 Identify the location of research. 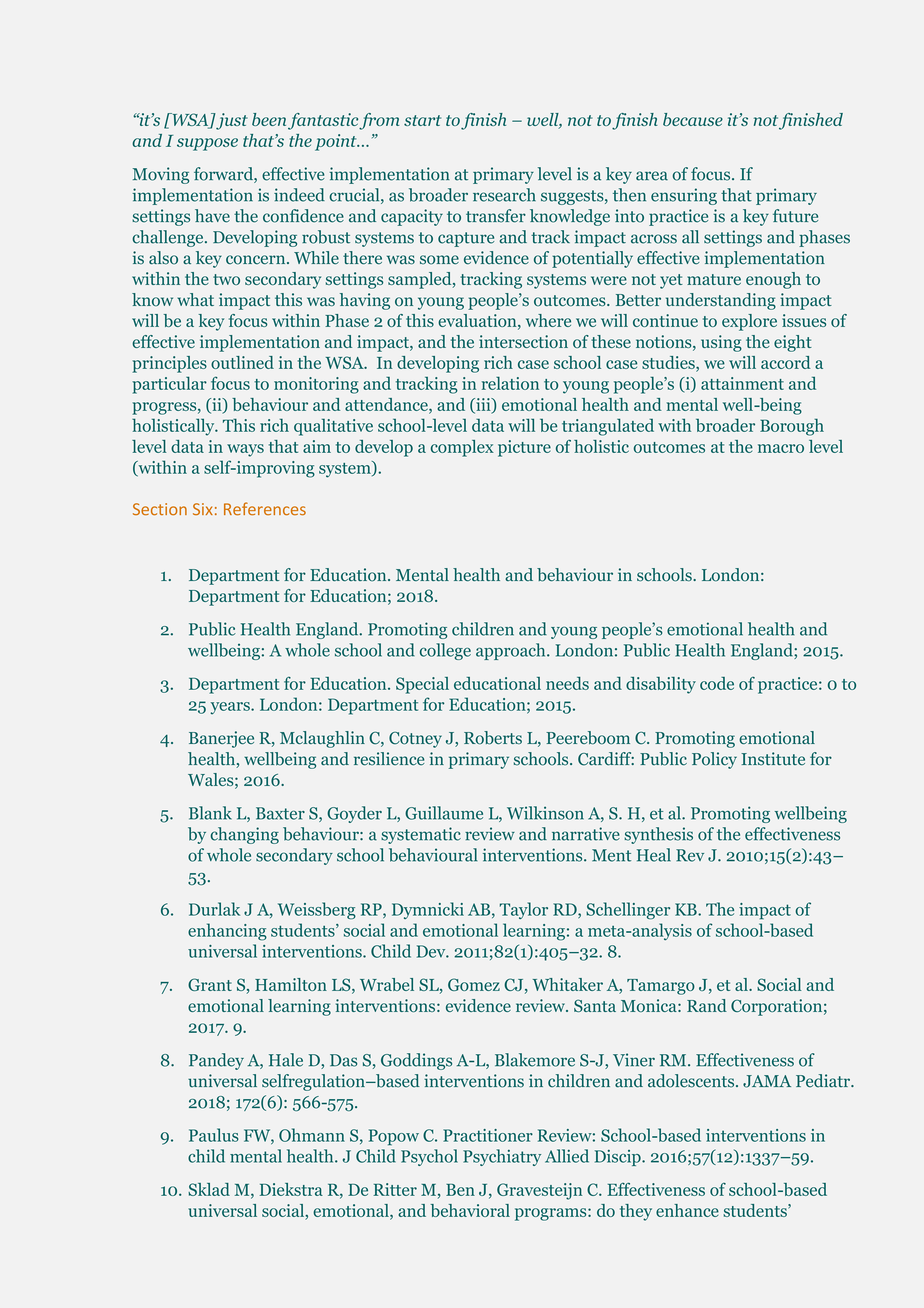
(504, 195).
